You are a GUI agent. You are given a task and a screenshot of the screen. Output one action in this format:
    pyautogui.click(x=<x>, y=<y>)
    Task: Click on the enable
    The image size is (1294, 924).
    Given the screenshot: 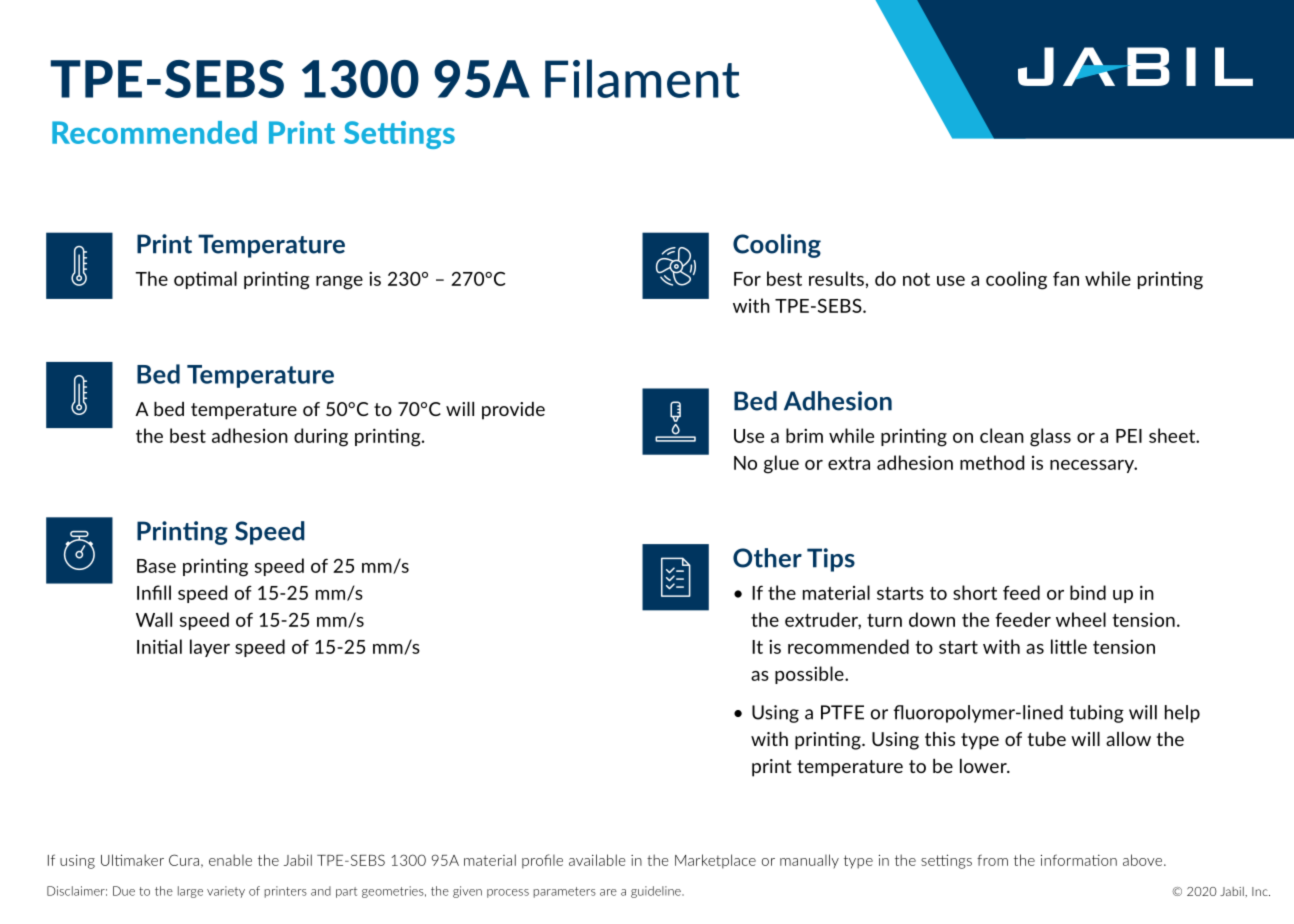 What is the action you would take?
    pyautogui.click(x=230, y=860)
